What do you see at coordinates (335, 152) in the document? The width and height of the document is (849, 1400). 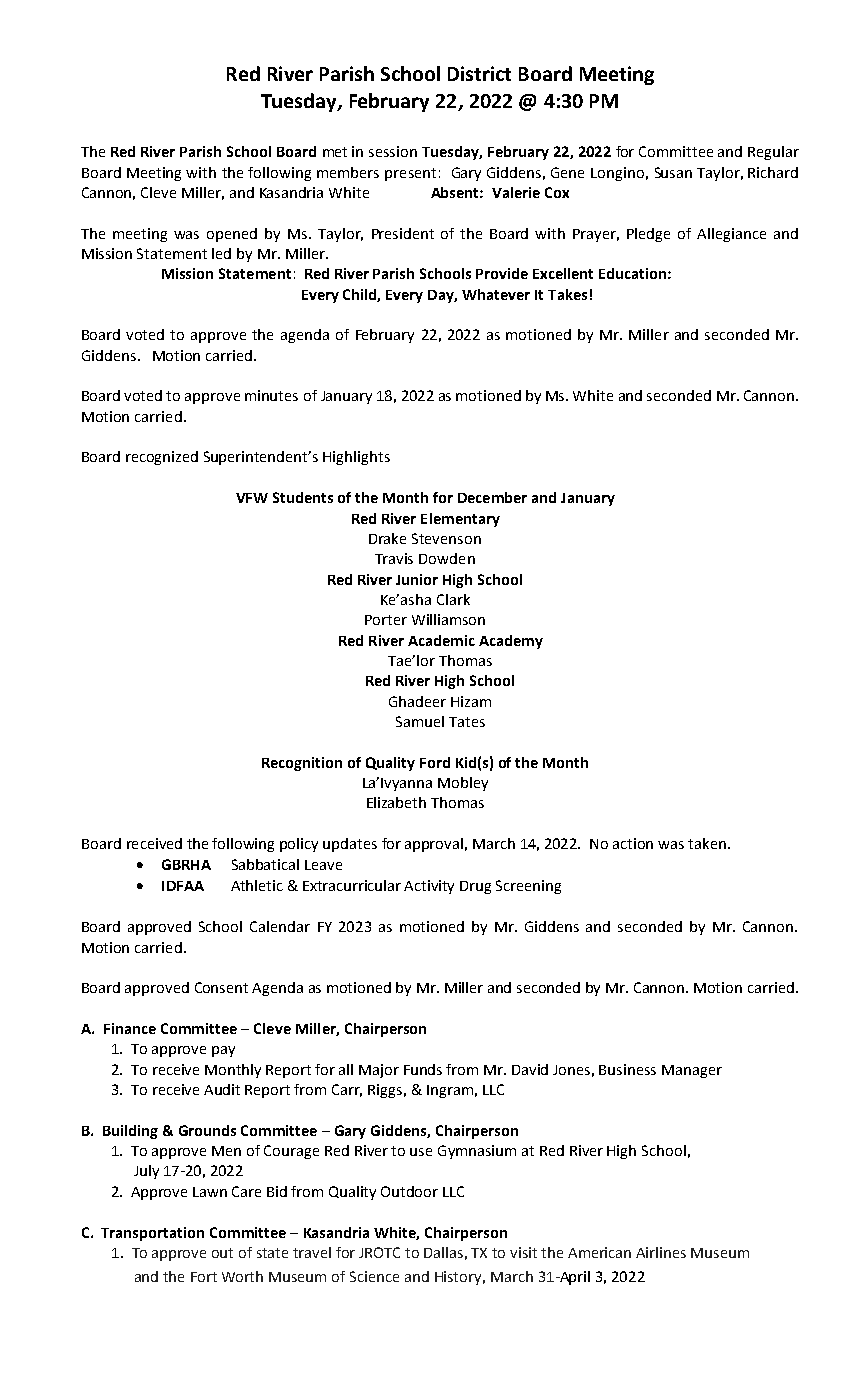 I see `met` at bounding box center [335, 152].
